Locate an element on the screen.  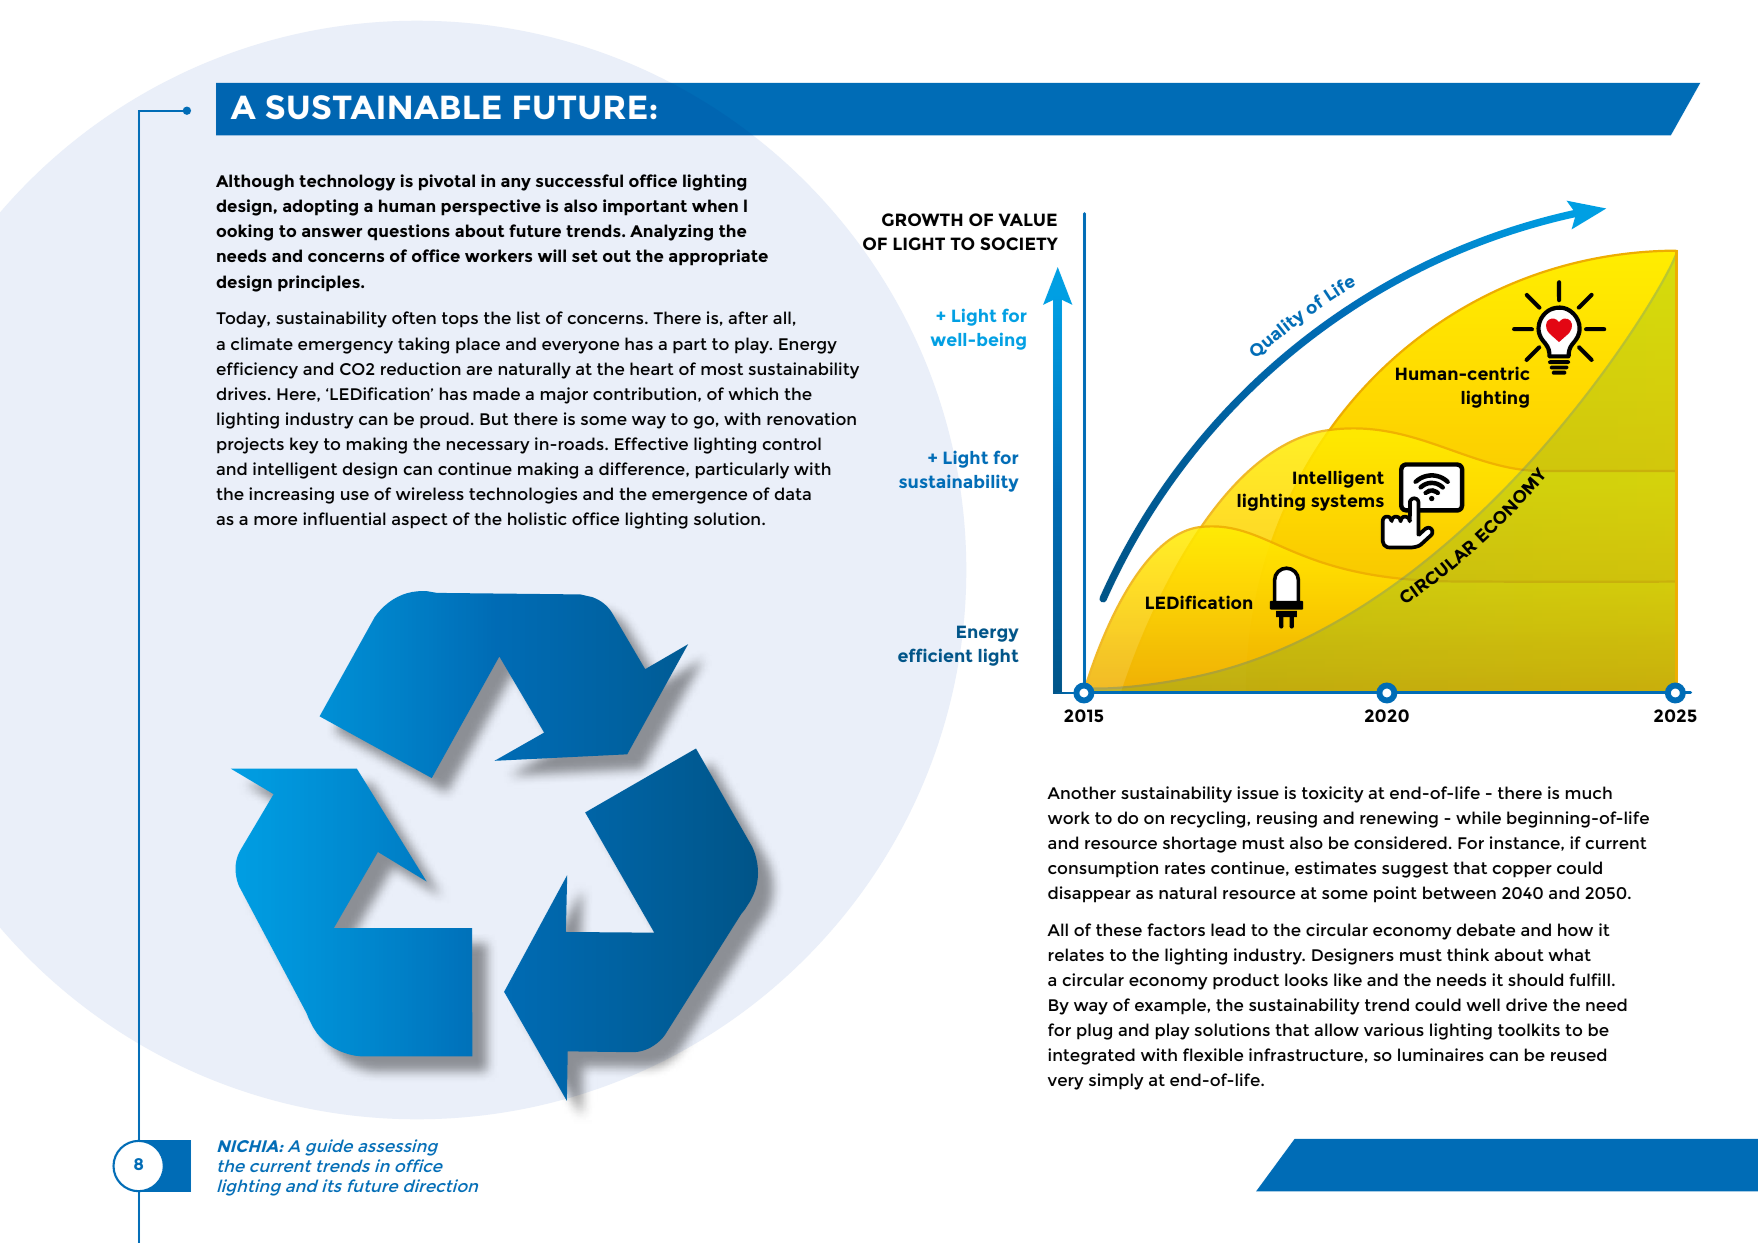
toxicity is located at coordinates (1333, 794).
